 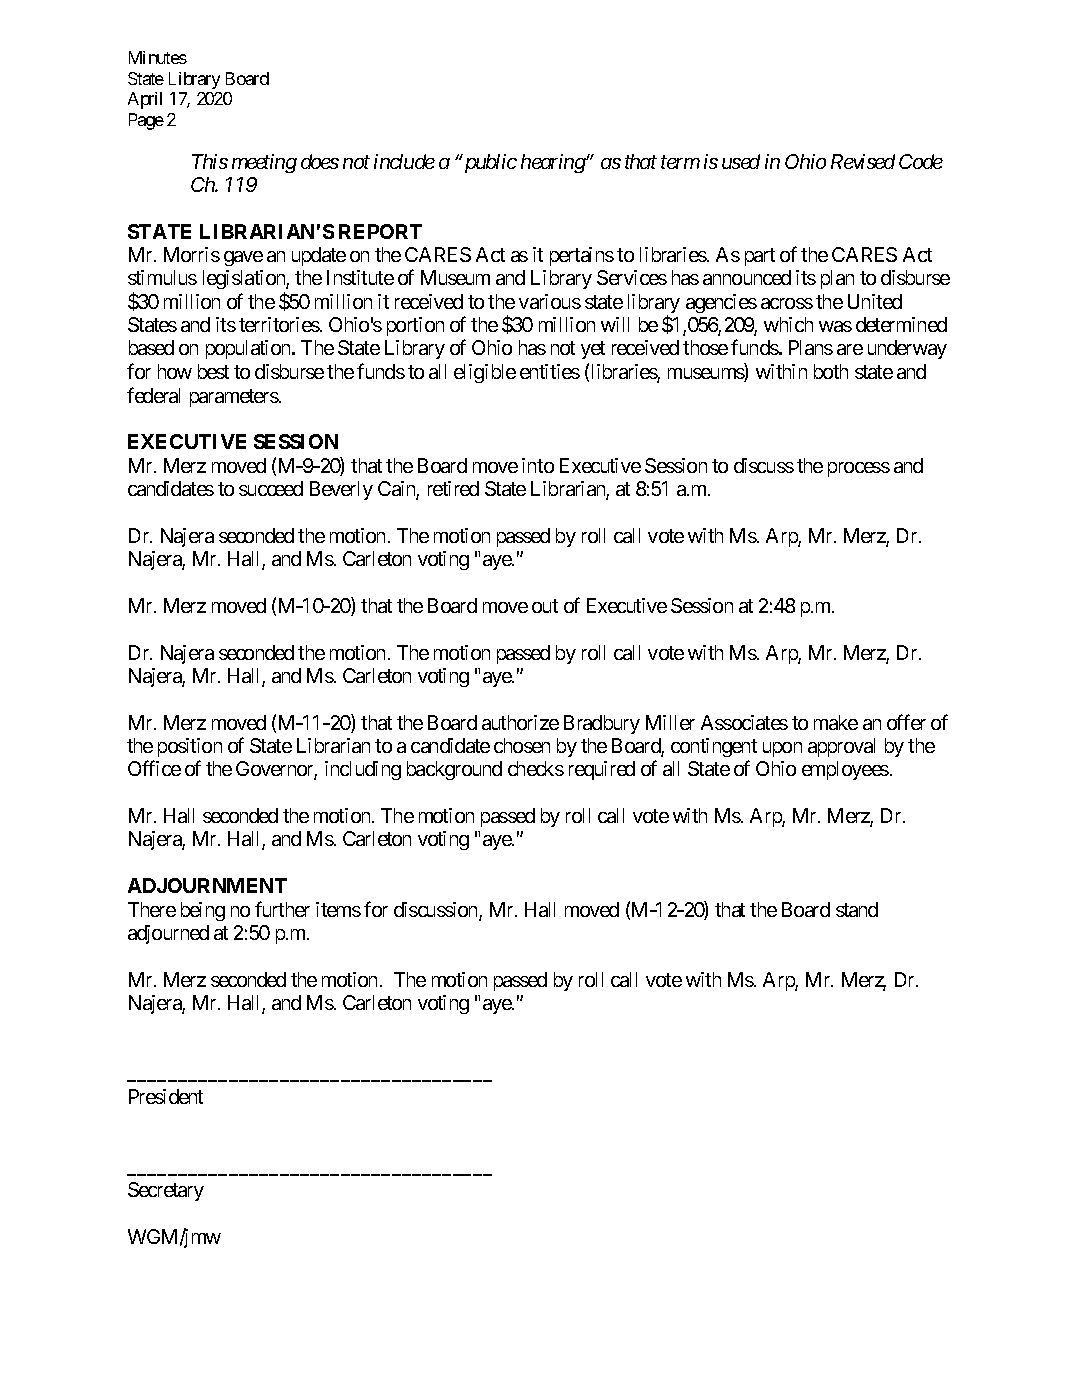 What do you see at coordinates (190, 747) in the image?
I see `position` at bounding box center [190, 747].
